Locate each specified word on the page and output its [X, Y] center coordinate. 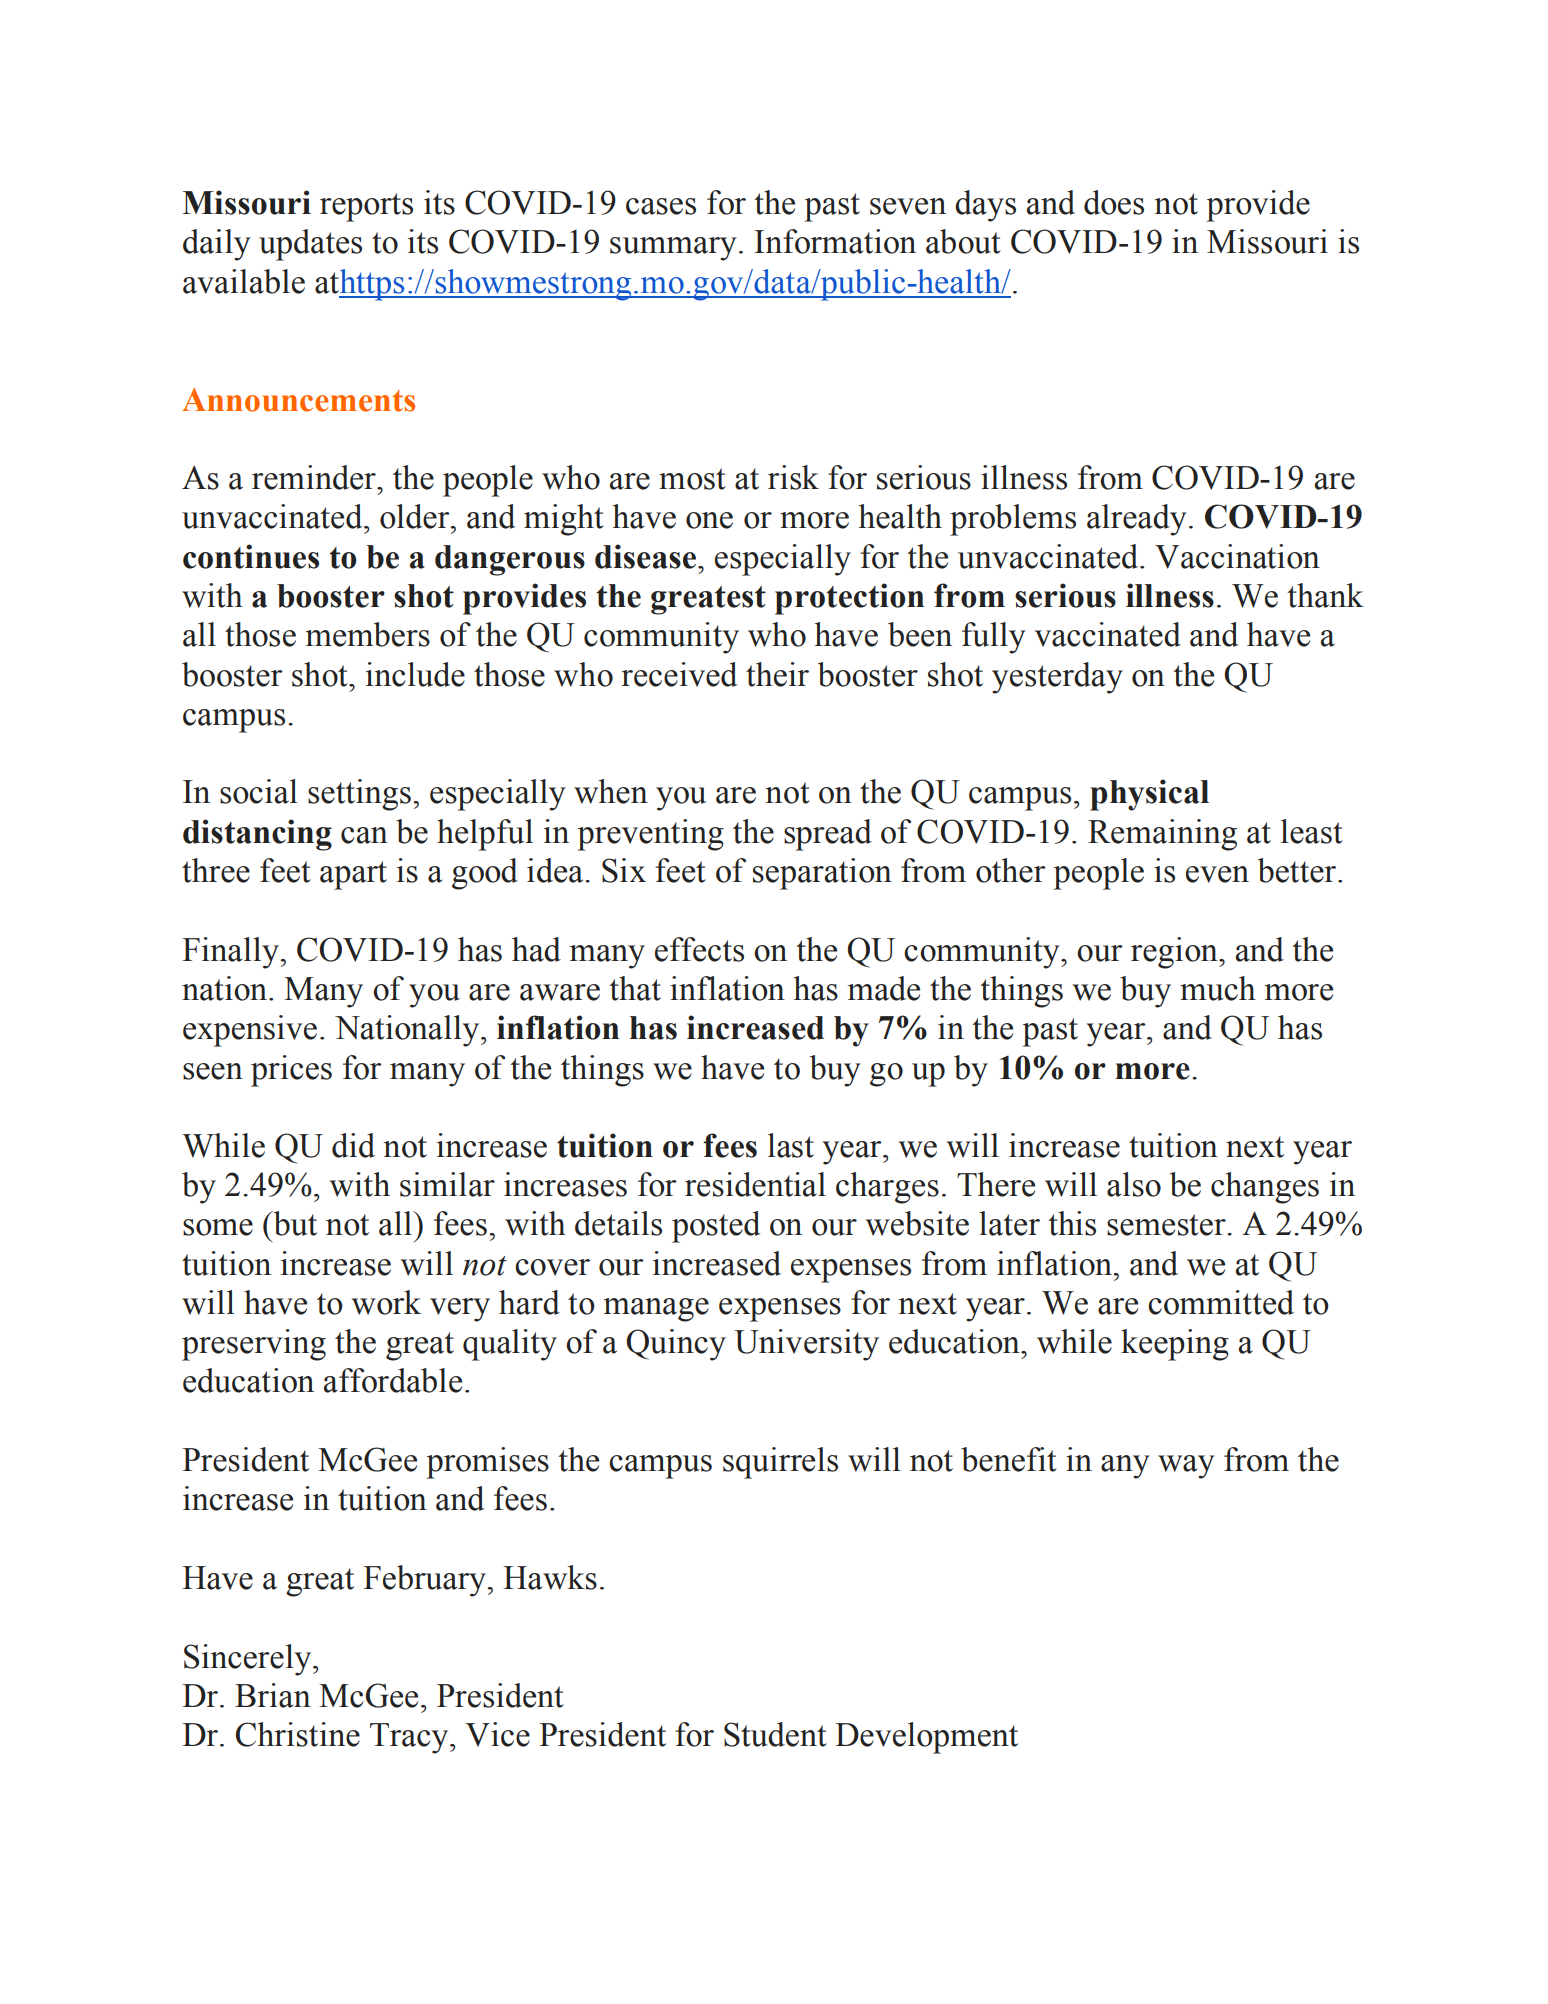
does [1114, 202]
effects [699, 949]
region [1175, 953]
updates [310, 245]
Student [775, 1734]
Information [835, 241]
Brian [273, 1695]
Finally [232, 953]
